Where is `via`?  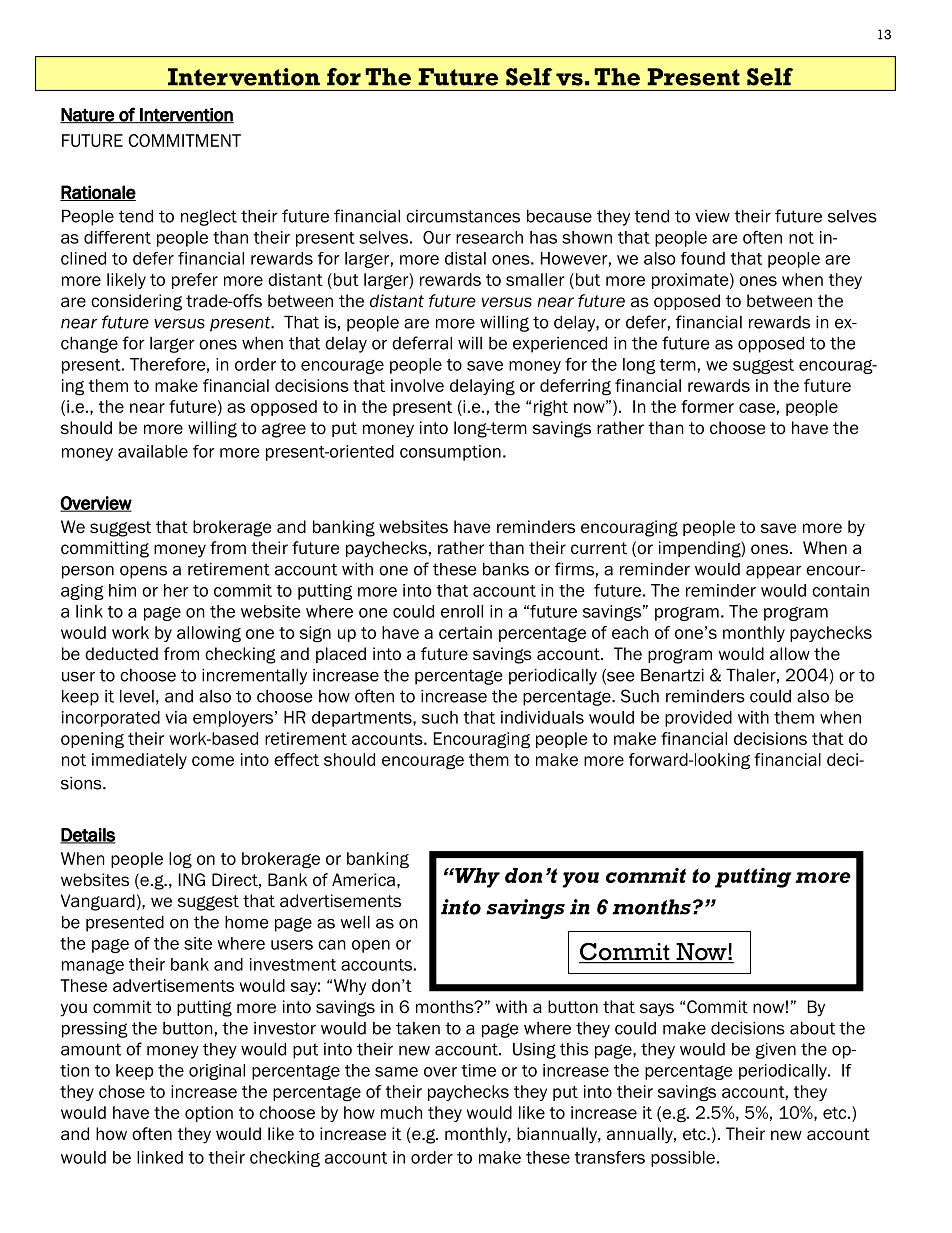
via is located at coordinates (176, 717).
